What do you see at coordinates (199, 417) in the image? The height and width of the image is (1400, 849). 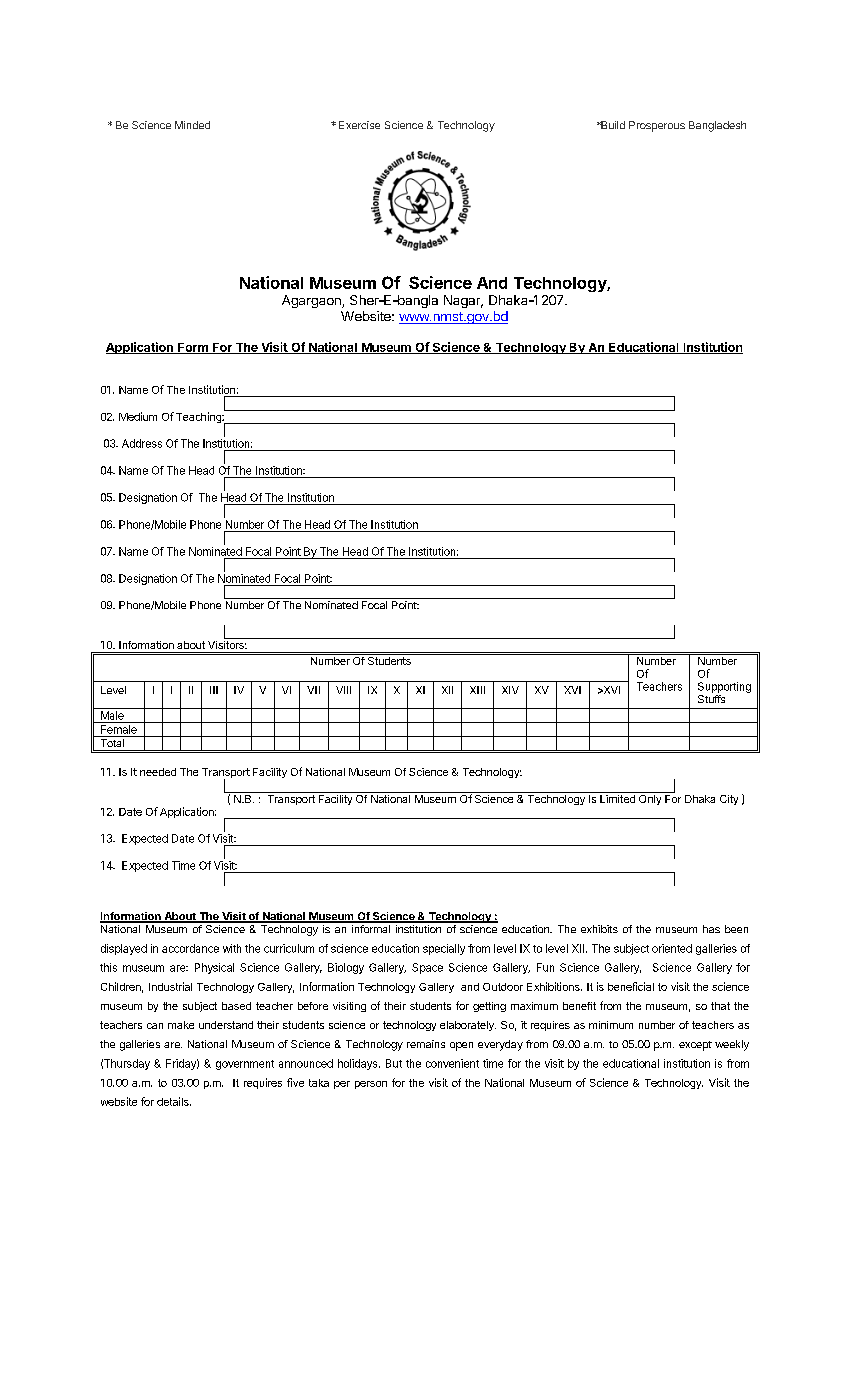 I see `Teaching` at bounding box center [199, 417].
